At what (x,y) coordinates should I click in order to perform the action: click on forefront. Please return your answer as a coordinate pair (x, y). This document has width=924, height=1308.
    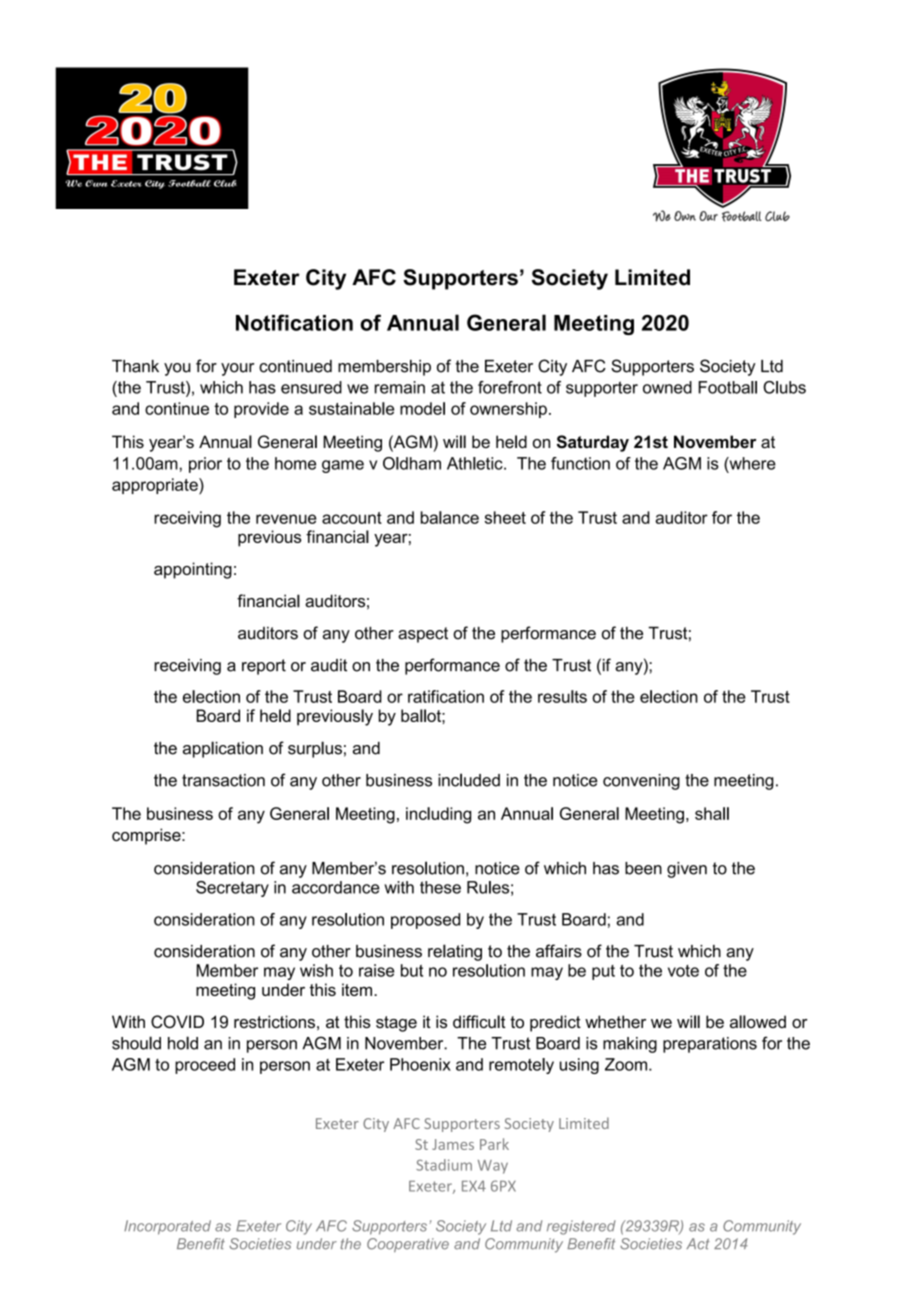
    Looking at the image, I should click on (510, 387).
